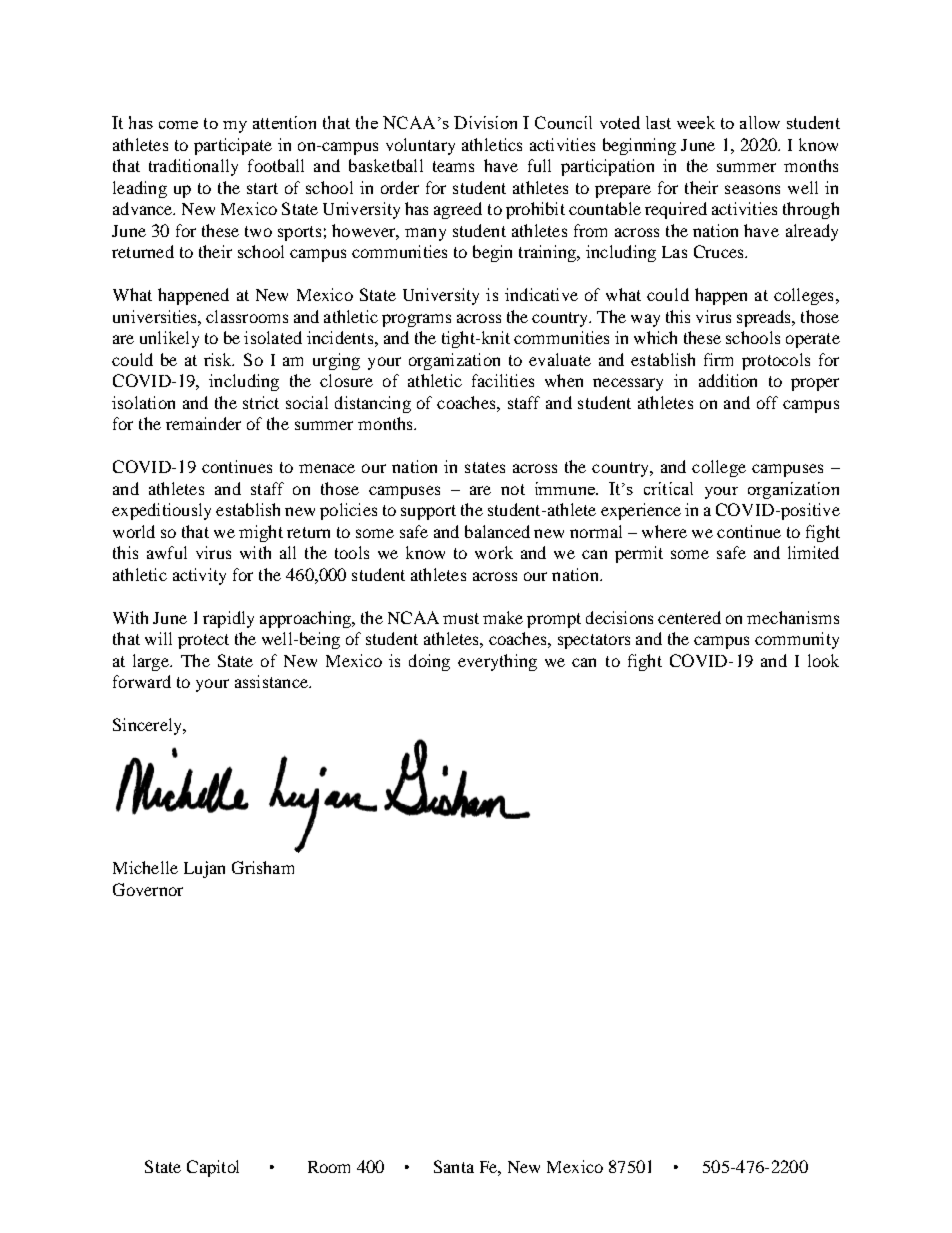  What do you see at coordinates (453, 166) in the screenshot?
I see `teams` at bounding box center [453, 166].
